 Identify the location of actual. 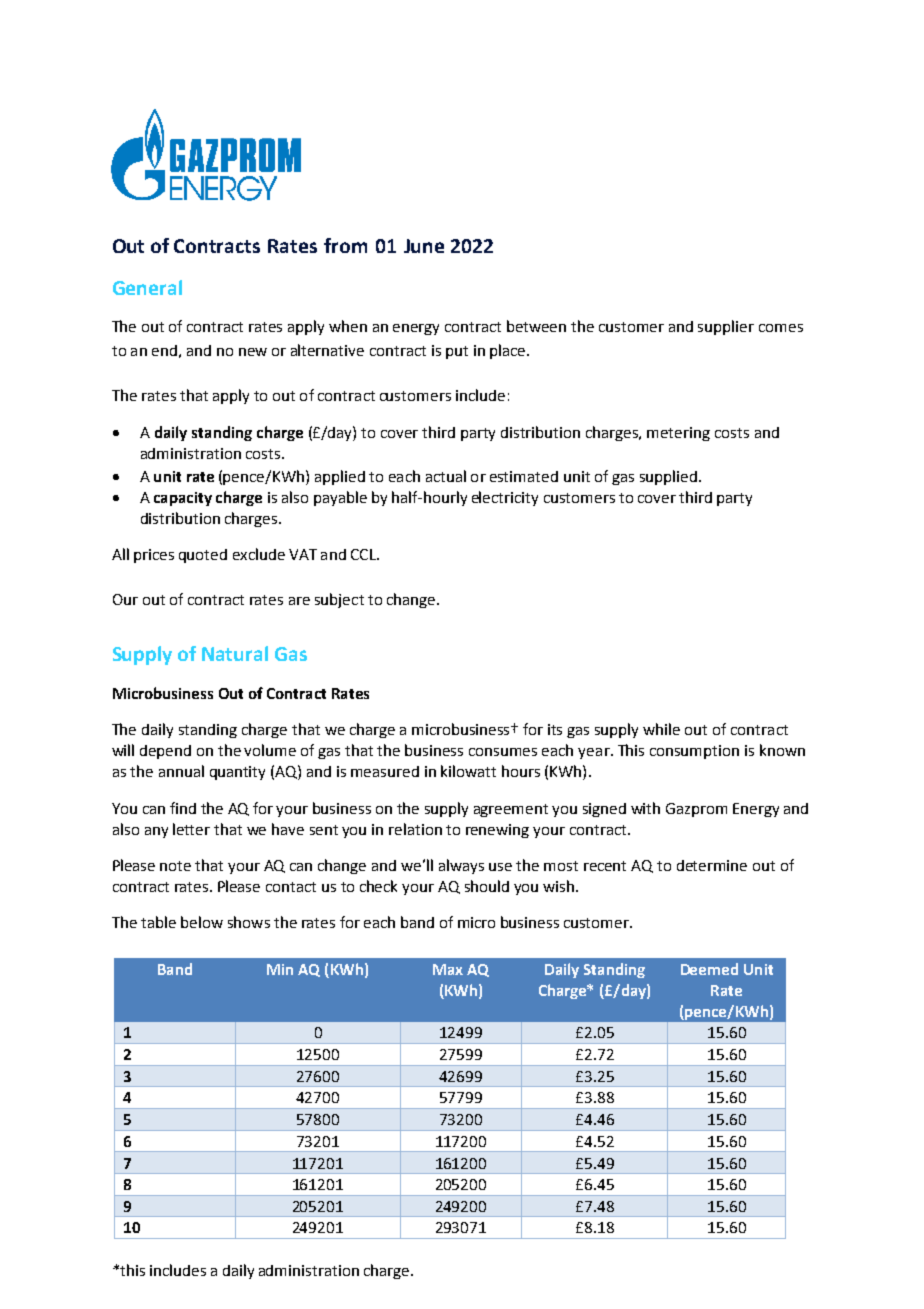
(446, 476).
